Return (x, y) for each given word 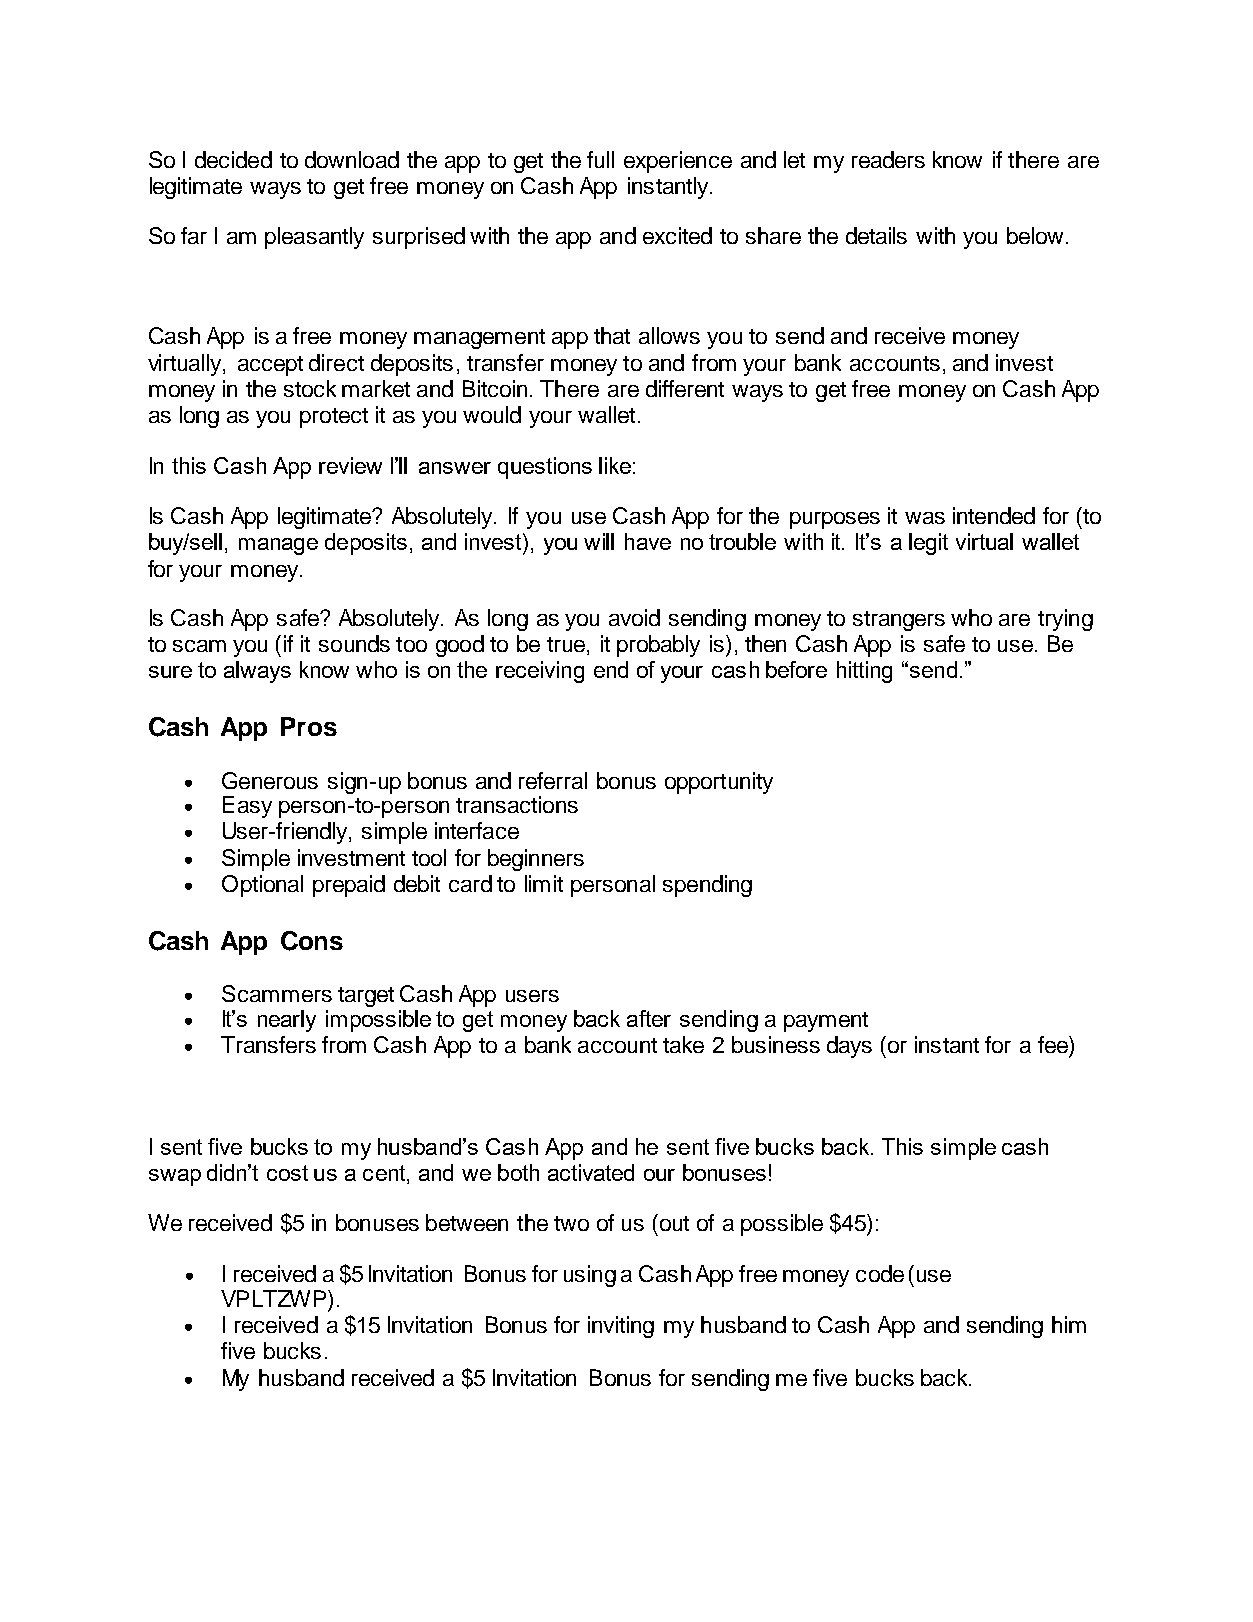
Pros (309, 726)
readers (888, 159)
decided (233, 159)
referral (553, 780)
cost (287, 1173)
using (590, 1276)
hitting (864, 672)
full (600, 159)
